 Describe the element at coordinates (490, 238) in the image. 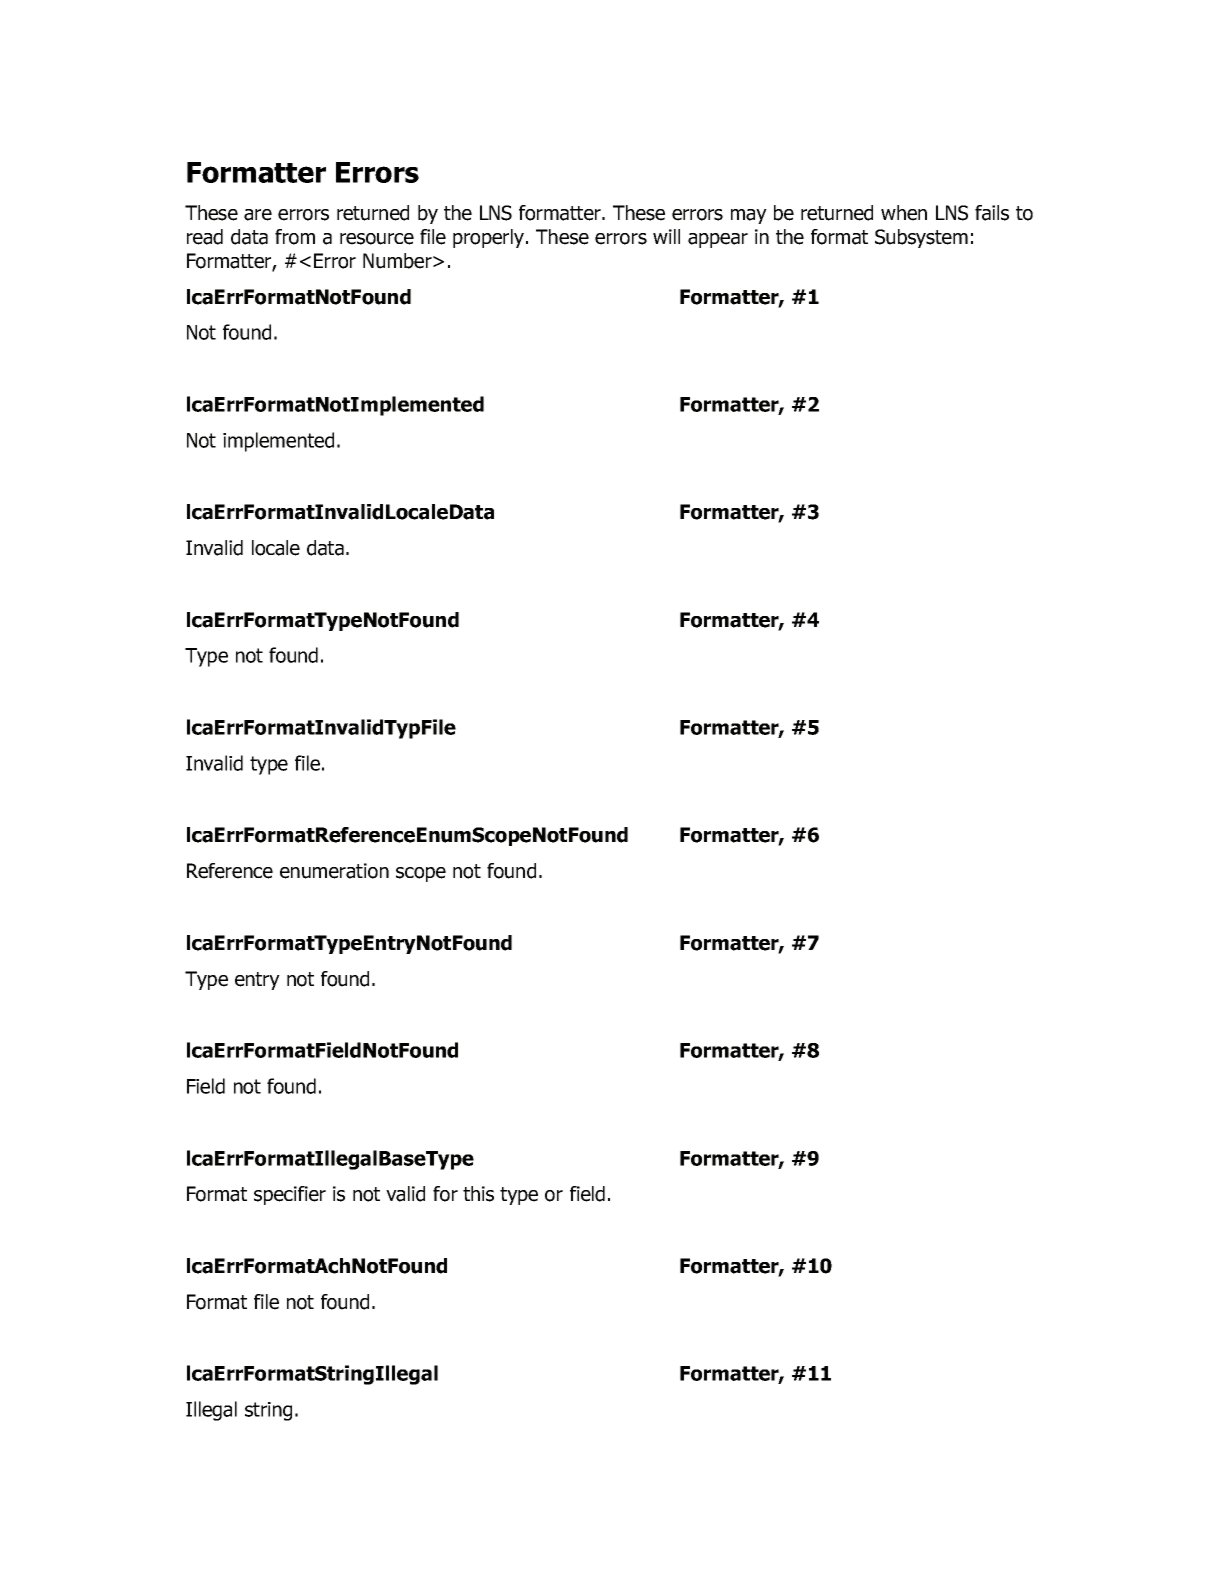

I see `properly` at that location.
